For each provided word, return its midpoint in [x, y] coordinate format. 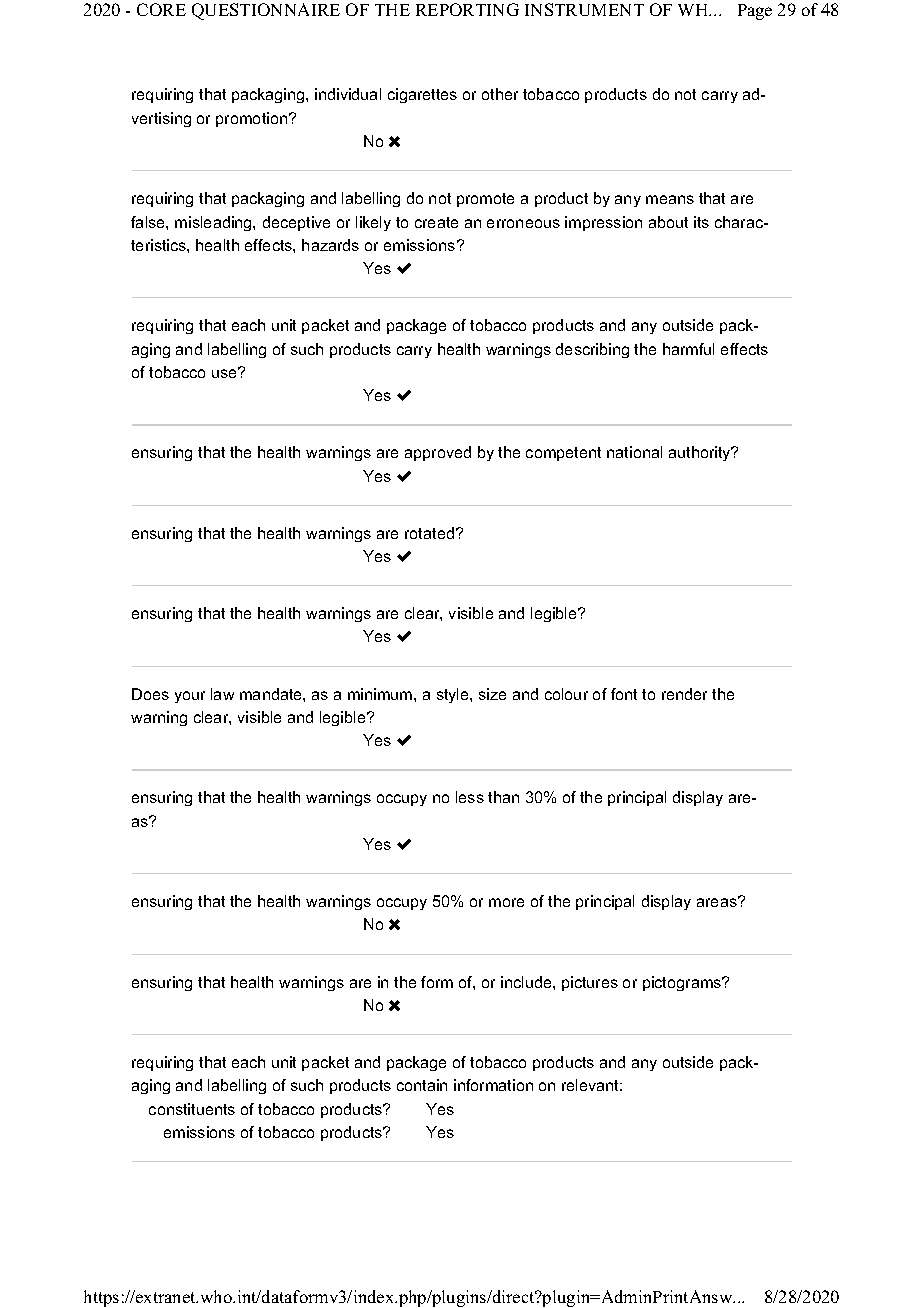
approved [438, 453]
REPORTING [467, 9]
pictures [590, 983]
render [684, 694]
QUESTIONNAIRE [266, 11]
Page [755, 12]
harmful [688, 349]
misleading [214, 223]
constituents [192, 1109]
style [454, 695]
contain [422, 1085]
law [222, 694]
